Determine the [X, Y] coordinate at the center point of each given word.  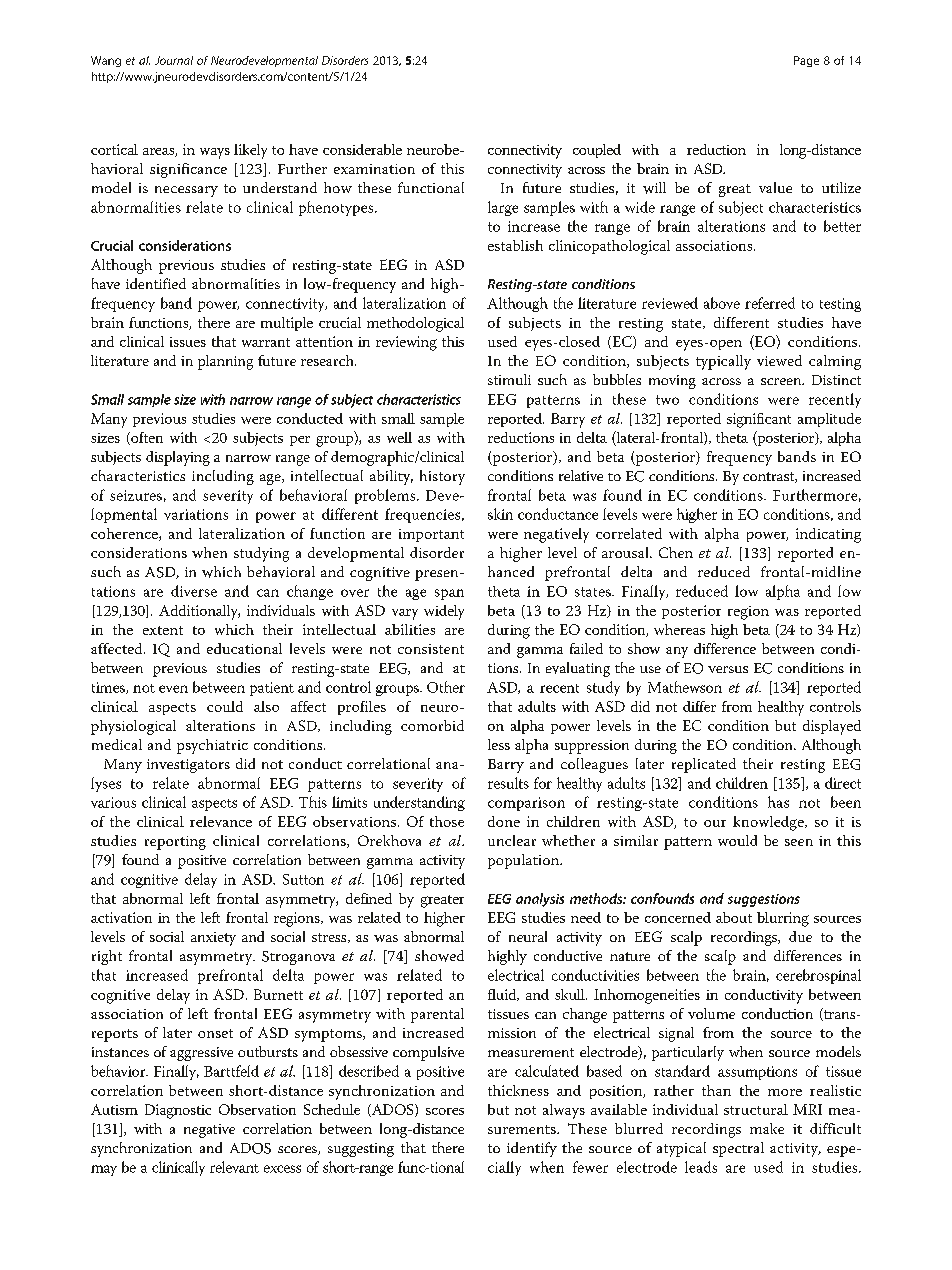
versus [728, 669]
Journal [174, 60]
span [449, 594]
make [767, 1128]
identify [532, 1149]
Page [806, 61]
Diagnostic [178, 1111]
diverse [194, 591]
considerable [362, 149]
